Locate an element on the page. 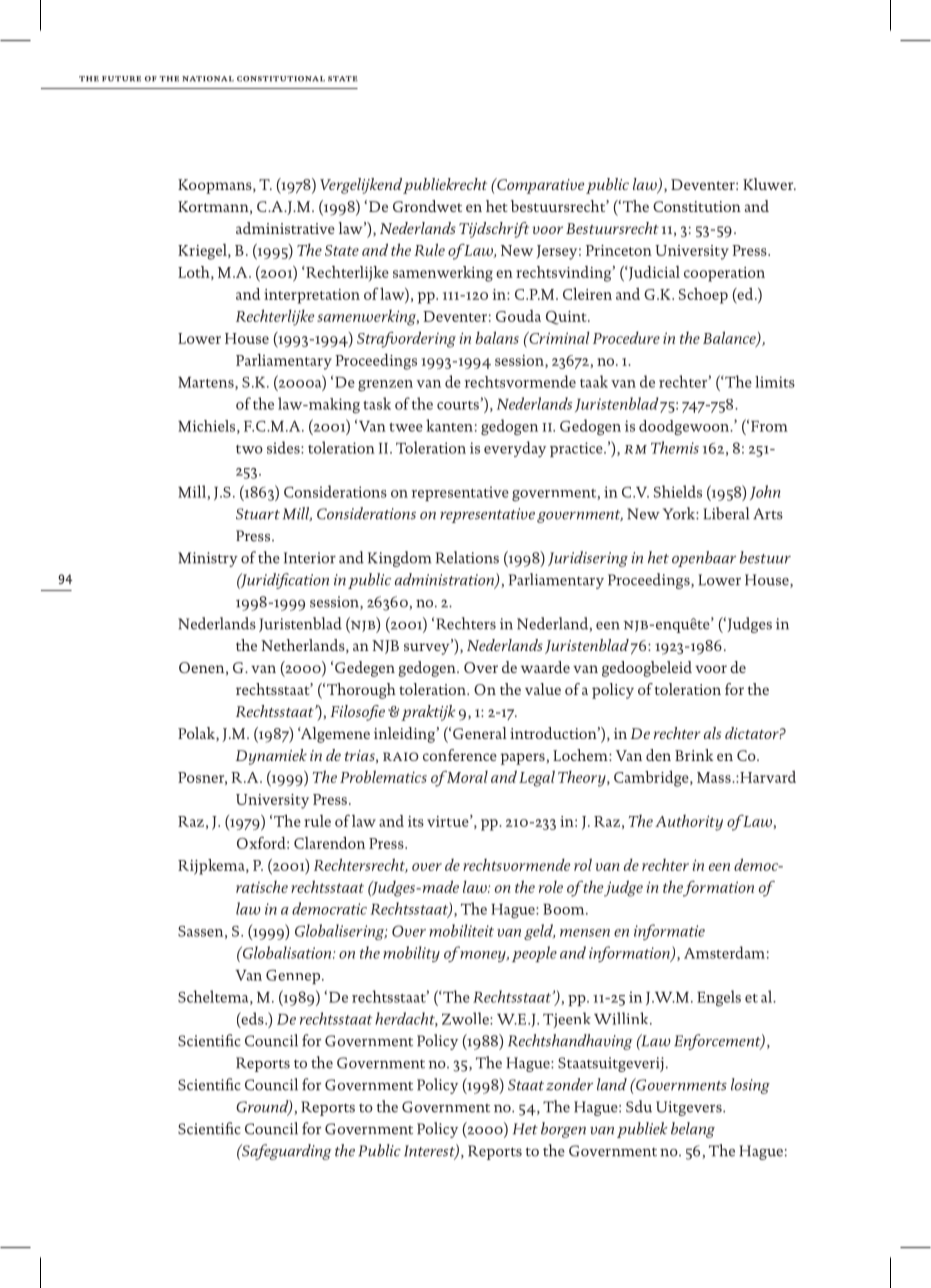 This image has height=1288, width=931. virtue is located at coordinates (449, 821).
